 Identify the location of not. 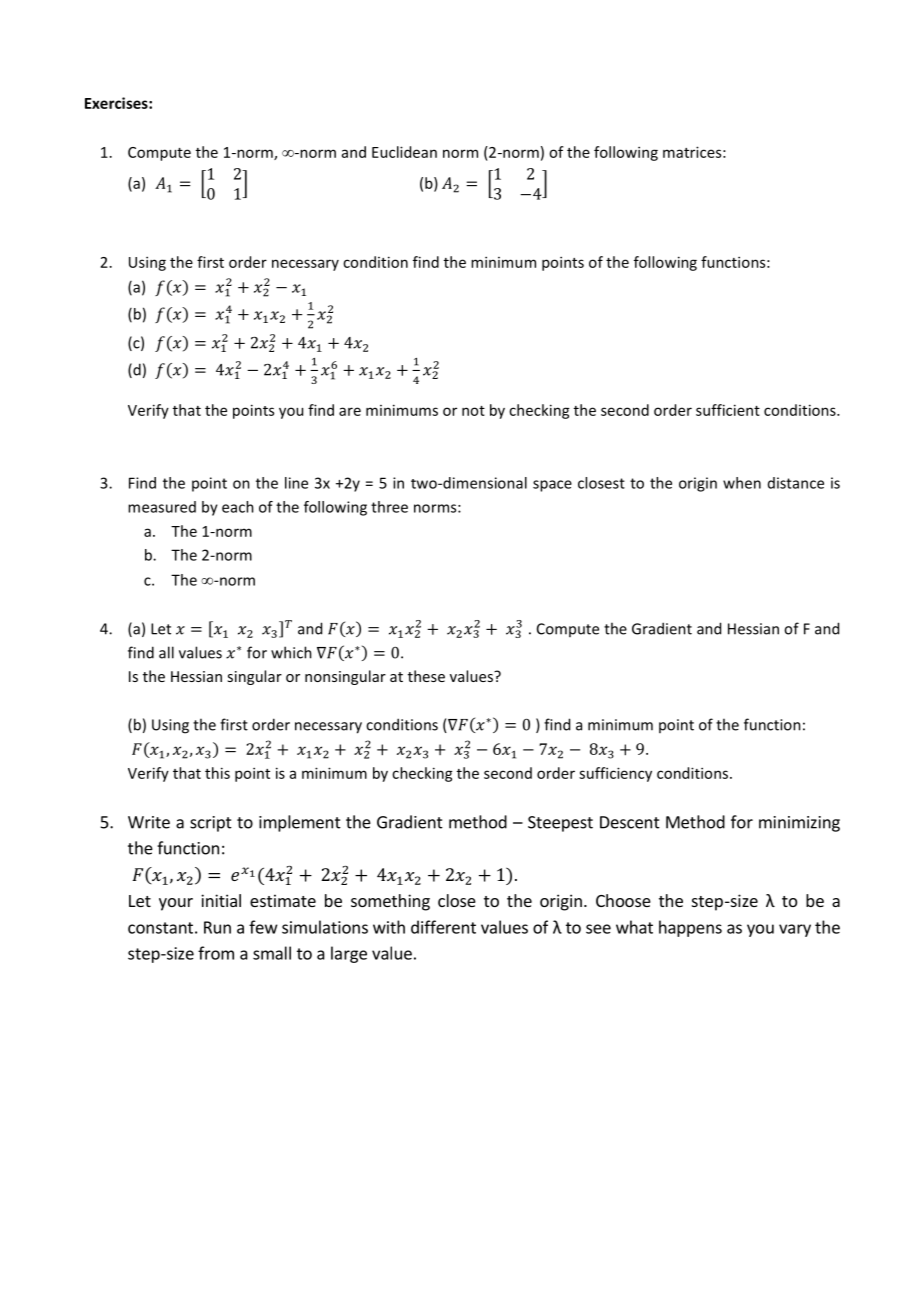
(473, 411).
